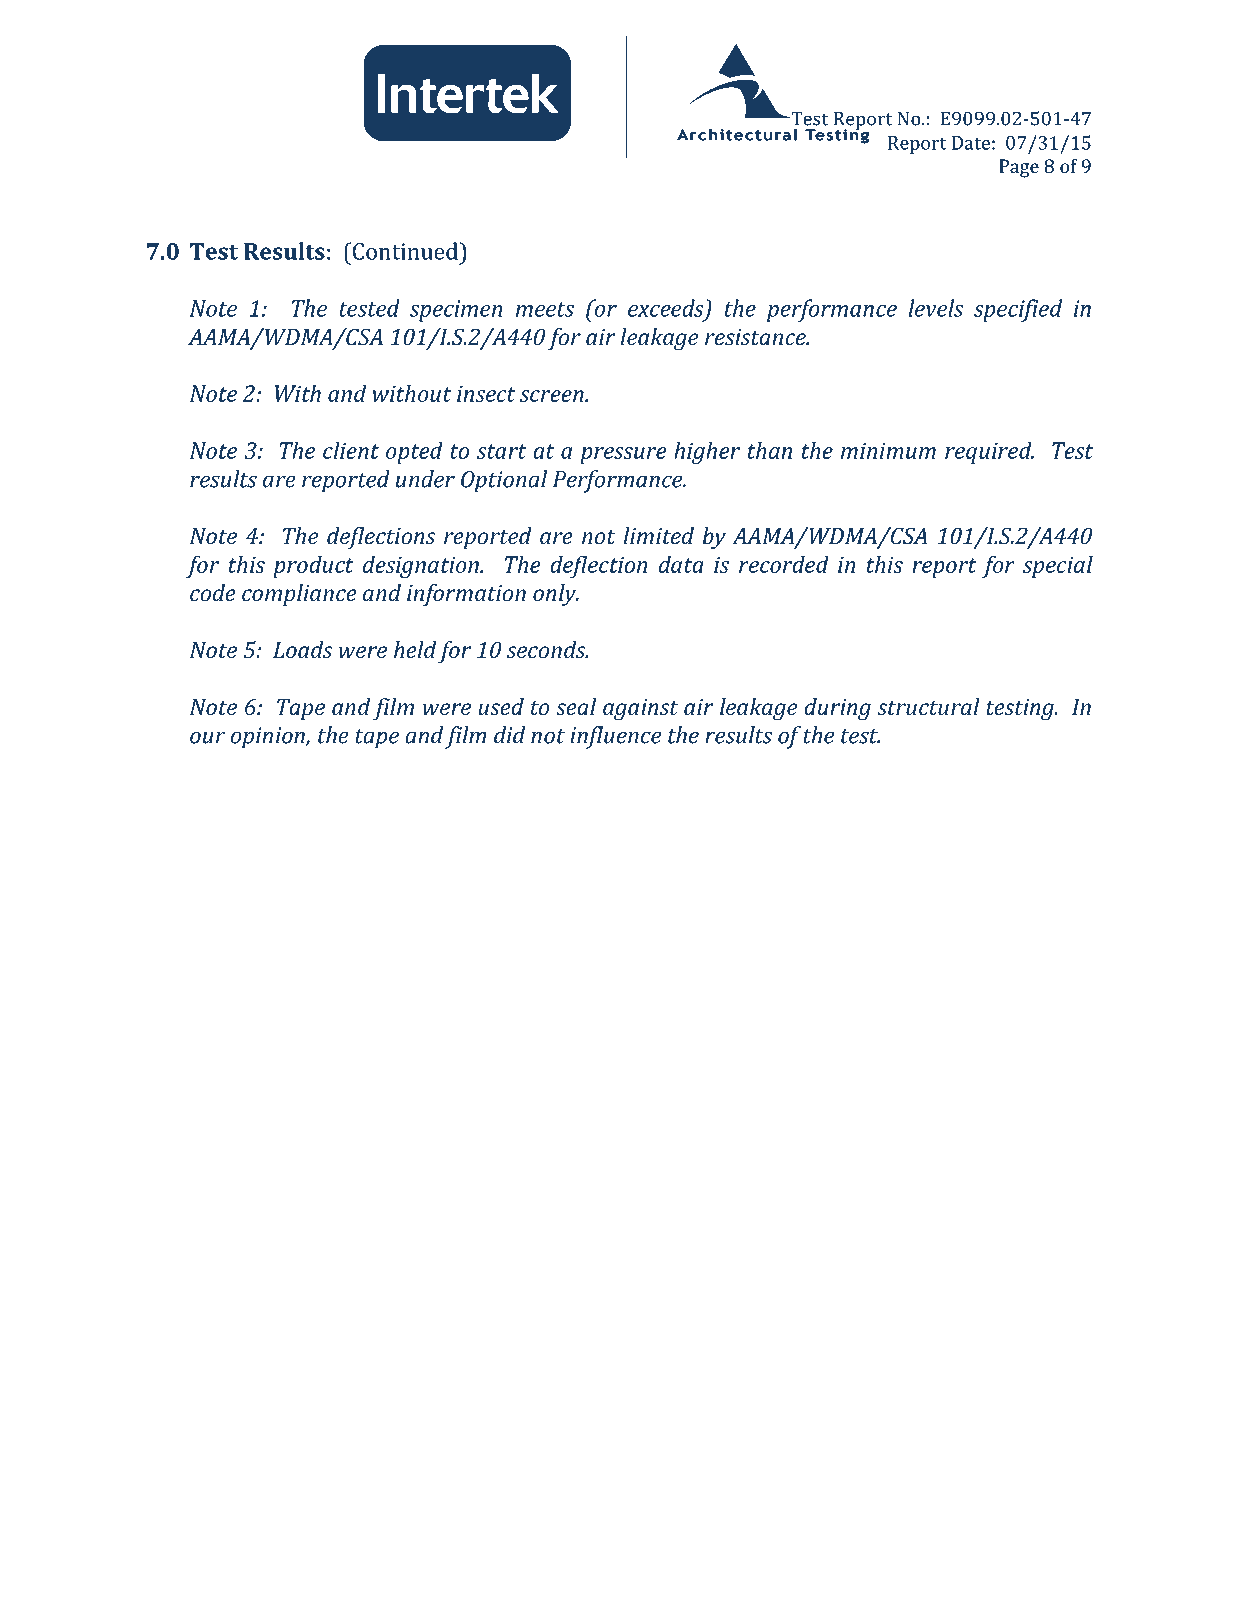 This image has width=1238, height=1602. I want to click on exceeds, so click(667, 309).
